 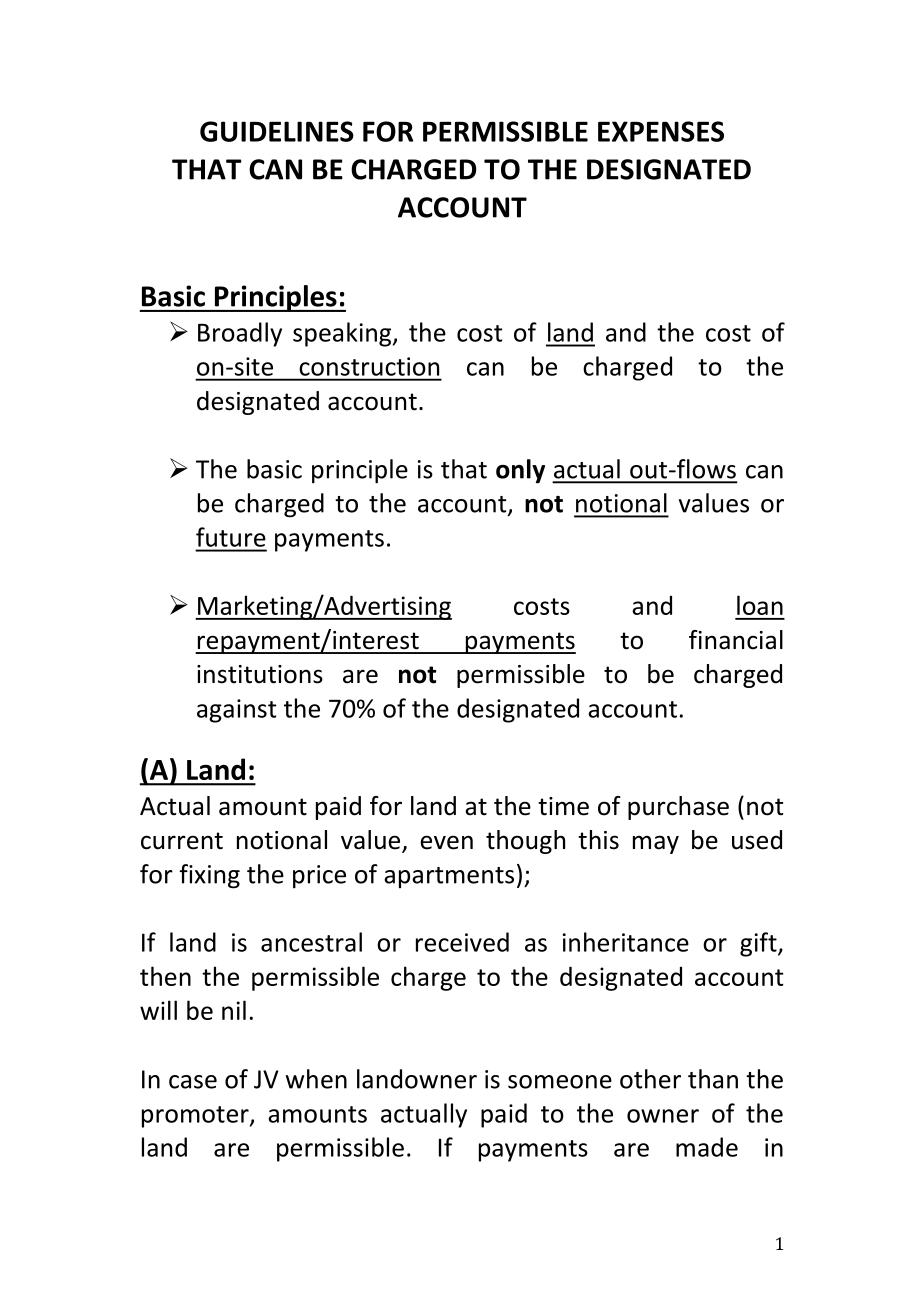 I want to click on even, so click(x=446, y=842).
